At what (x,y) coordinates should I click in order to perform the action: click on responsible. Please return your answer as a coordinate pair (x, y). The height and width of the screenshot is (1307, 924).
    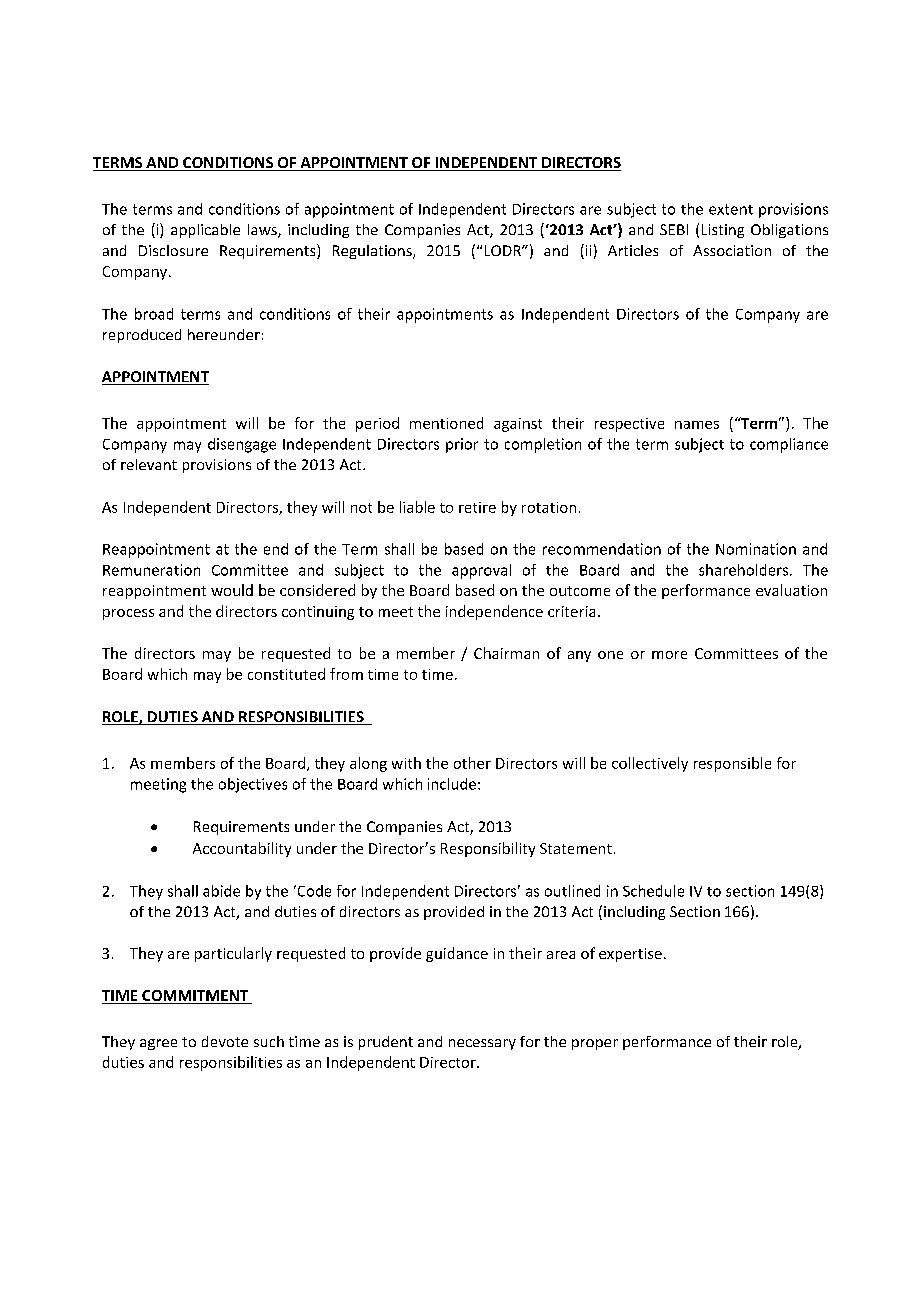
    Looking at the image, I should click on (732, 764).
